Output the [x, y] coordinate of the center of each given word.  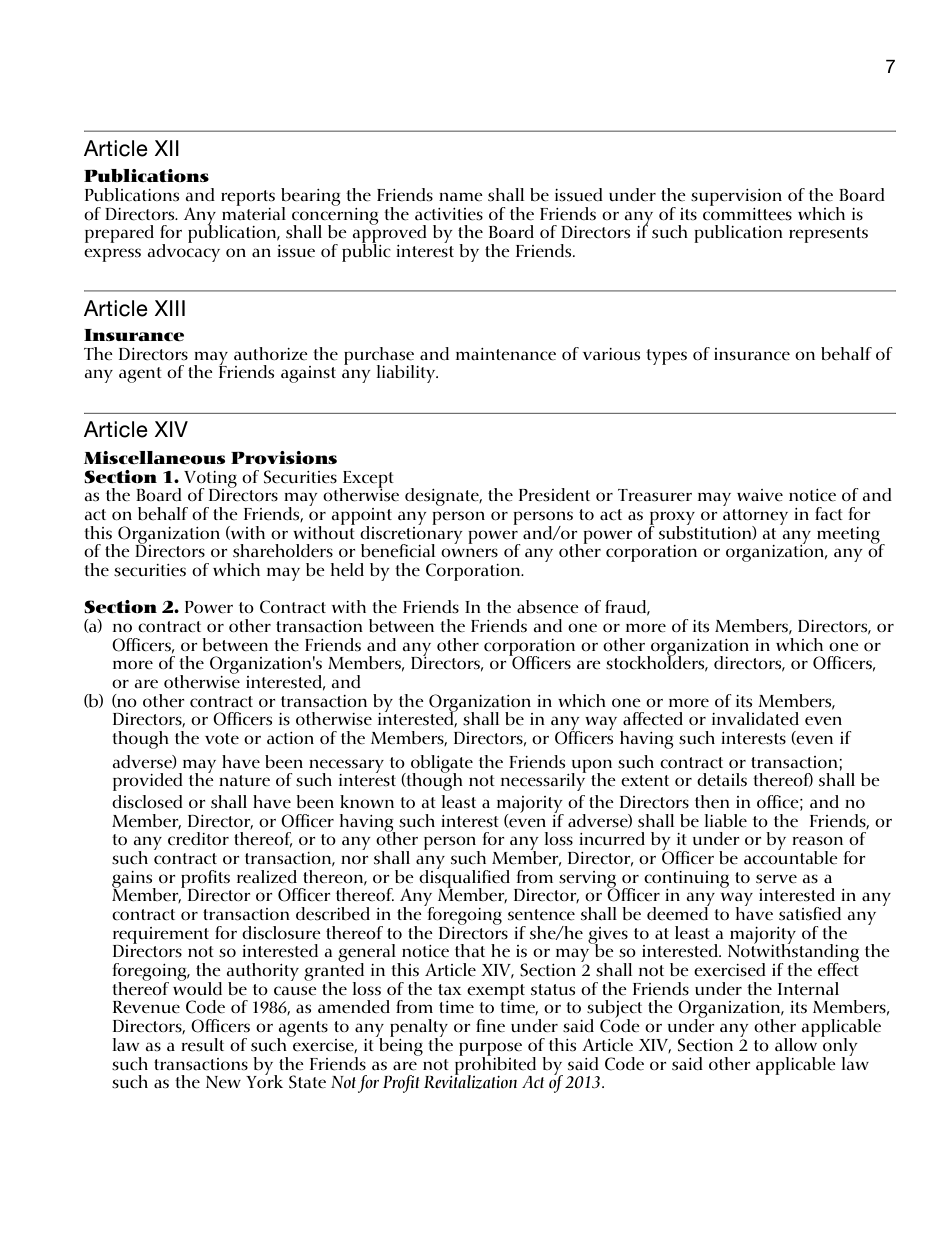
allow [796, 1043]
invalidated [755, 719]
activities [449, 214]
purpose [490, 1050]
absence [548, 606]
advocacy [183, 252]
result [202, 1045]
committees [747, 213]
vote [222, 739]
